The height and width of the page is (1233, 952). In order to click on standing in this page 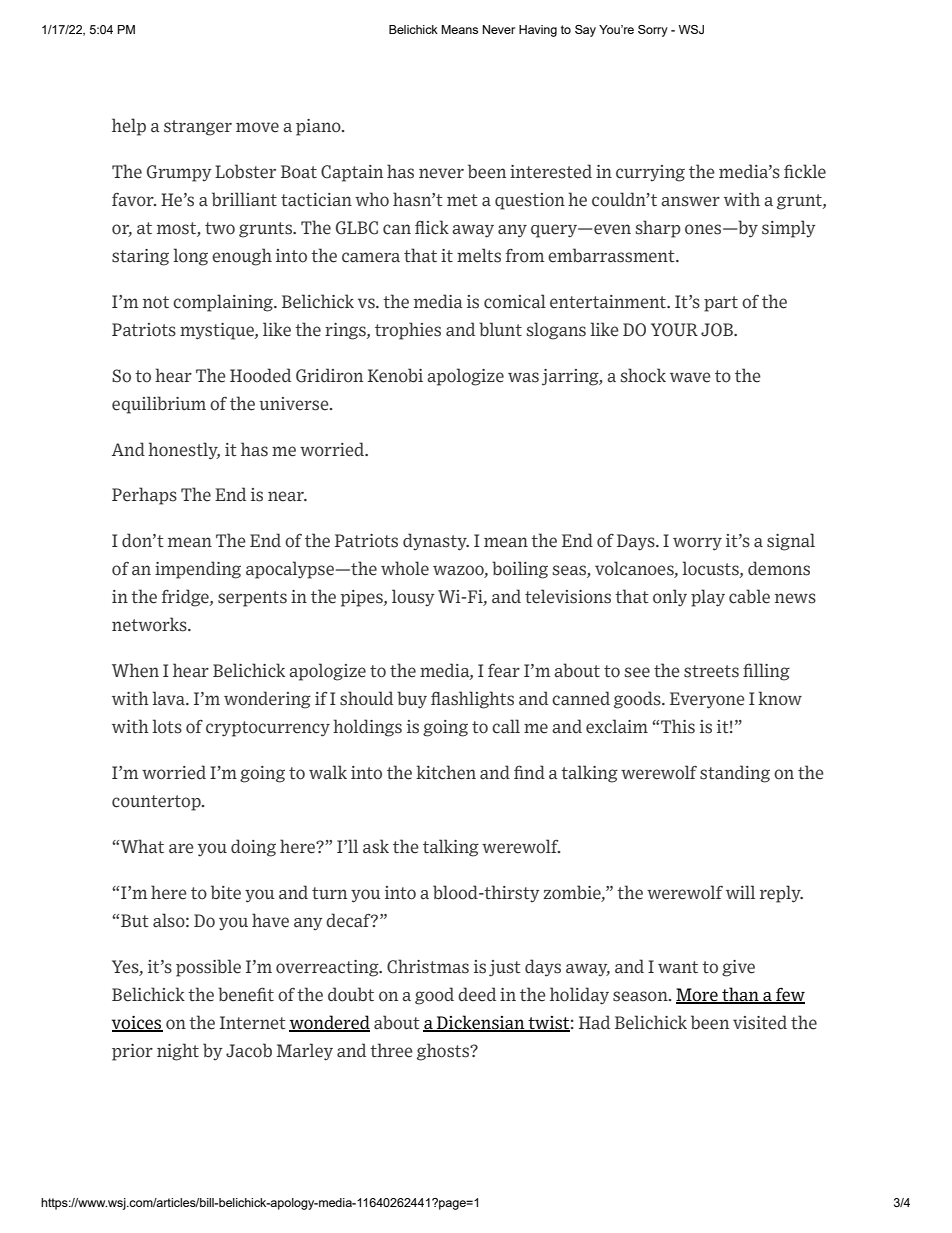, I will do `click(735, 774)`.
